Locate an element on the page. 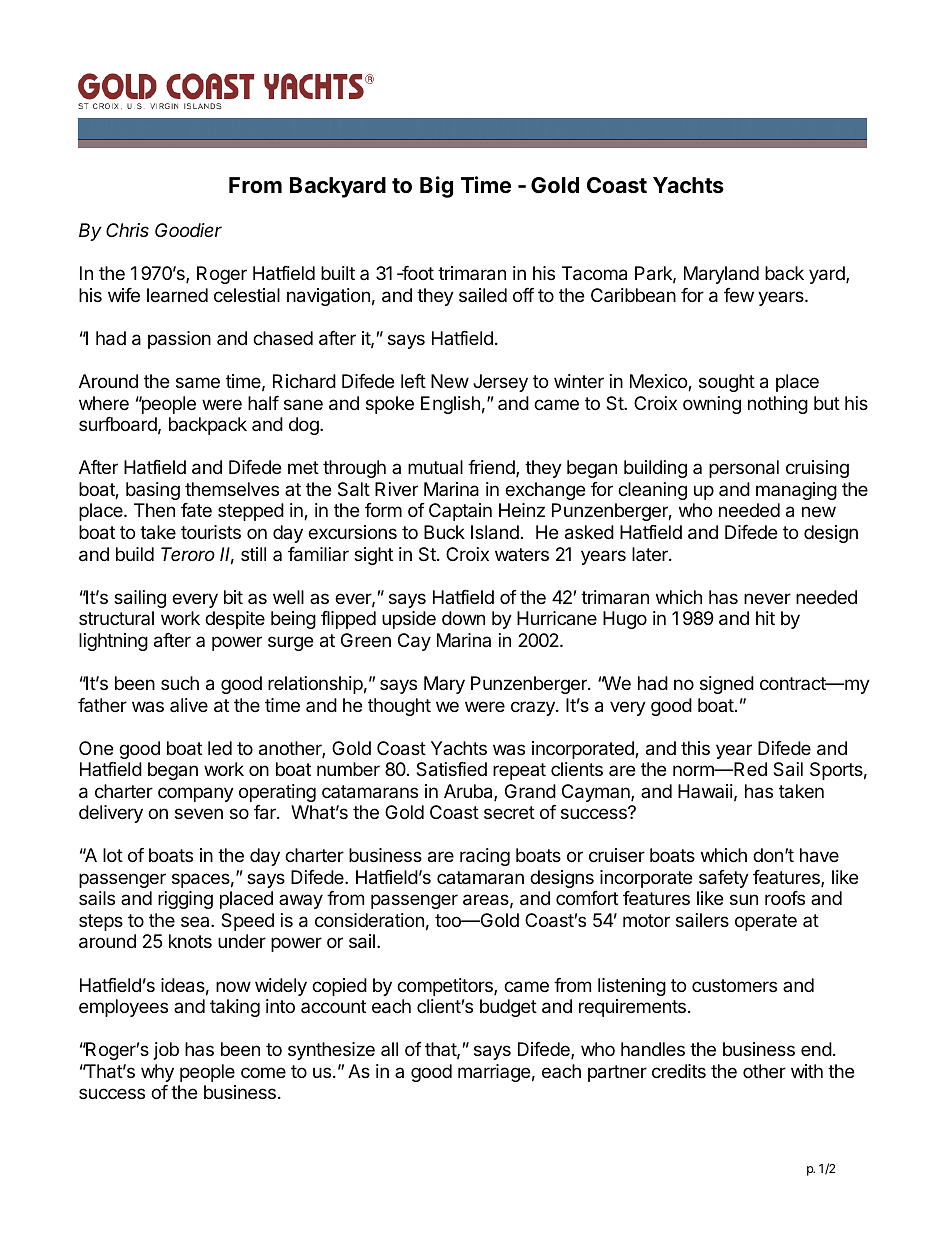 This document has height=1233, width=952. few is located at coordinates (739, 295).
